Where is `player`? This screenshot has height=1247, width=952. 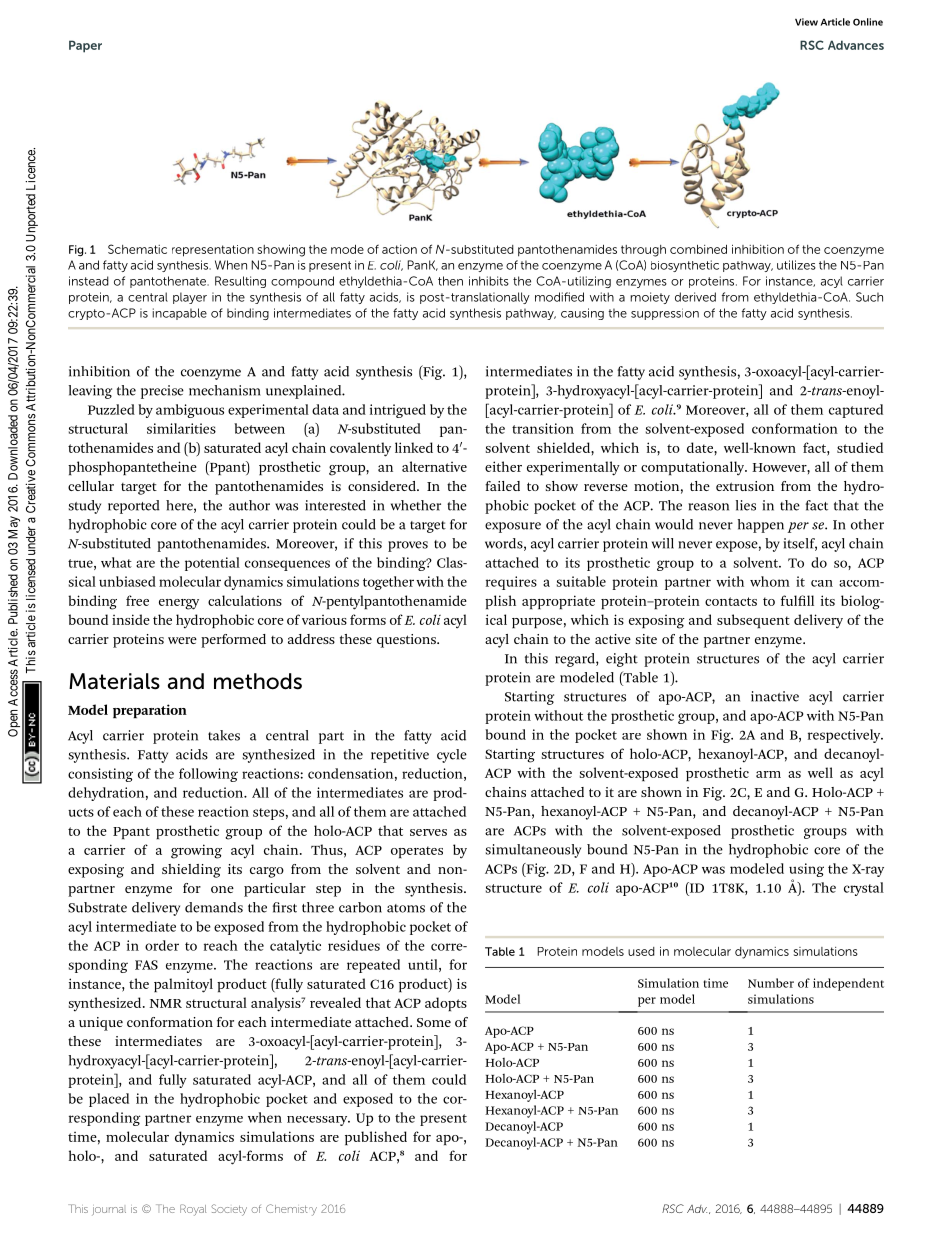
player is located at coordinates (190, 298).
